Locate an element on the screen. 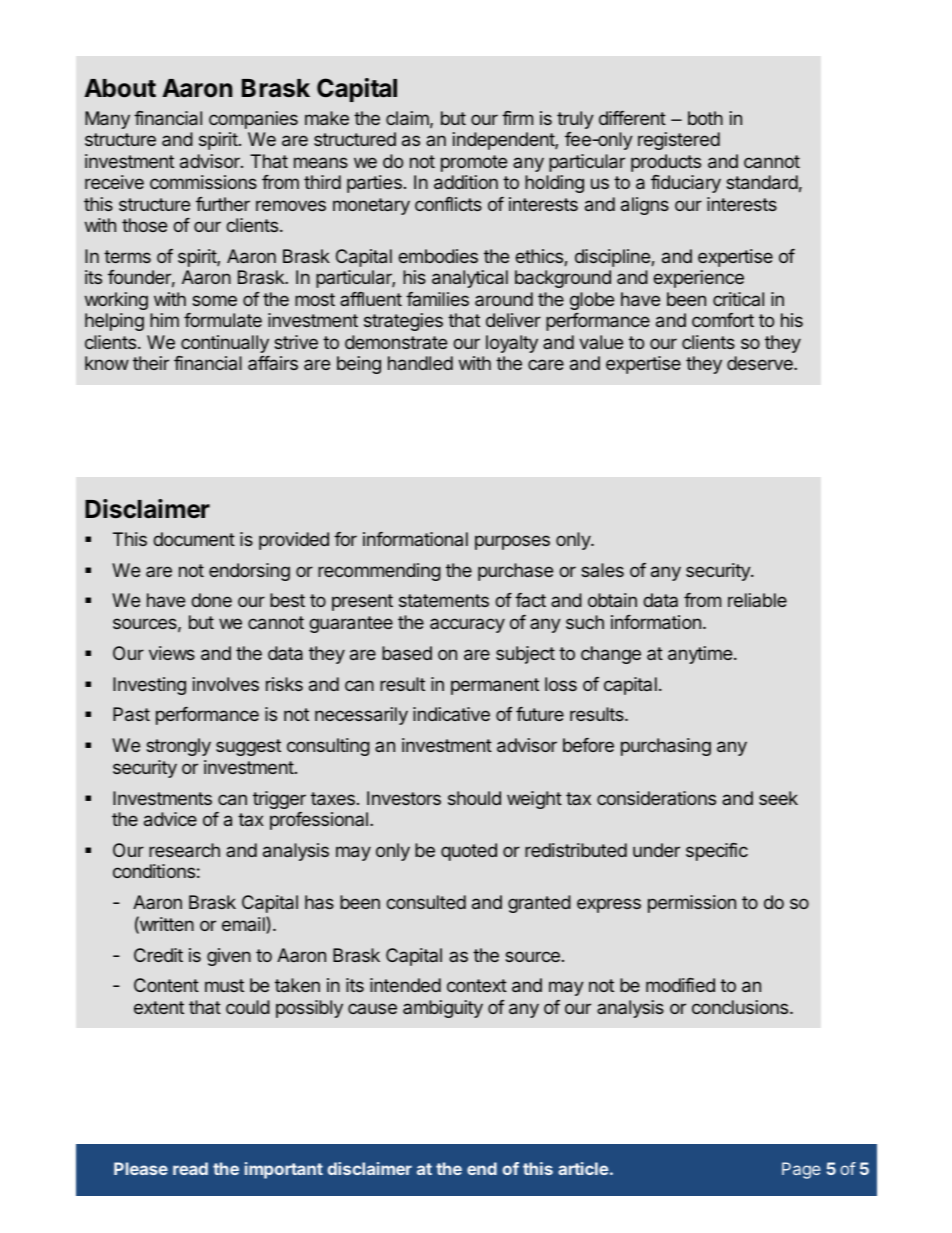 The width and height of the screenshot is (952, 1233). article is located at coordinates (583, 1168).
